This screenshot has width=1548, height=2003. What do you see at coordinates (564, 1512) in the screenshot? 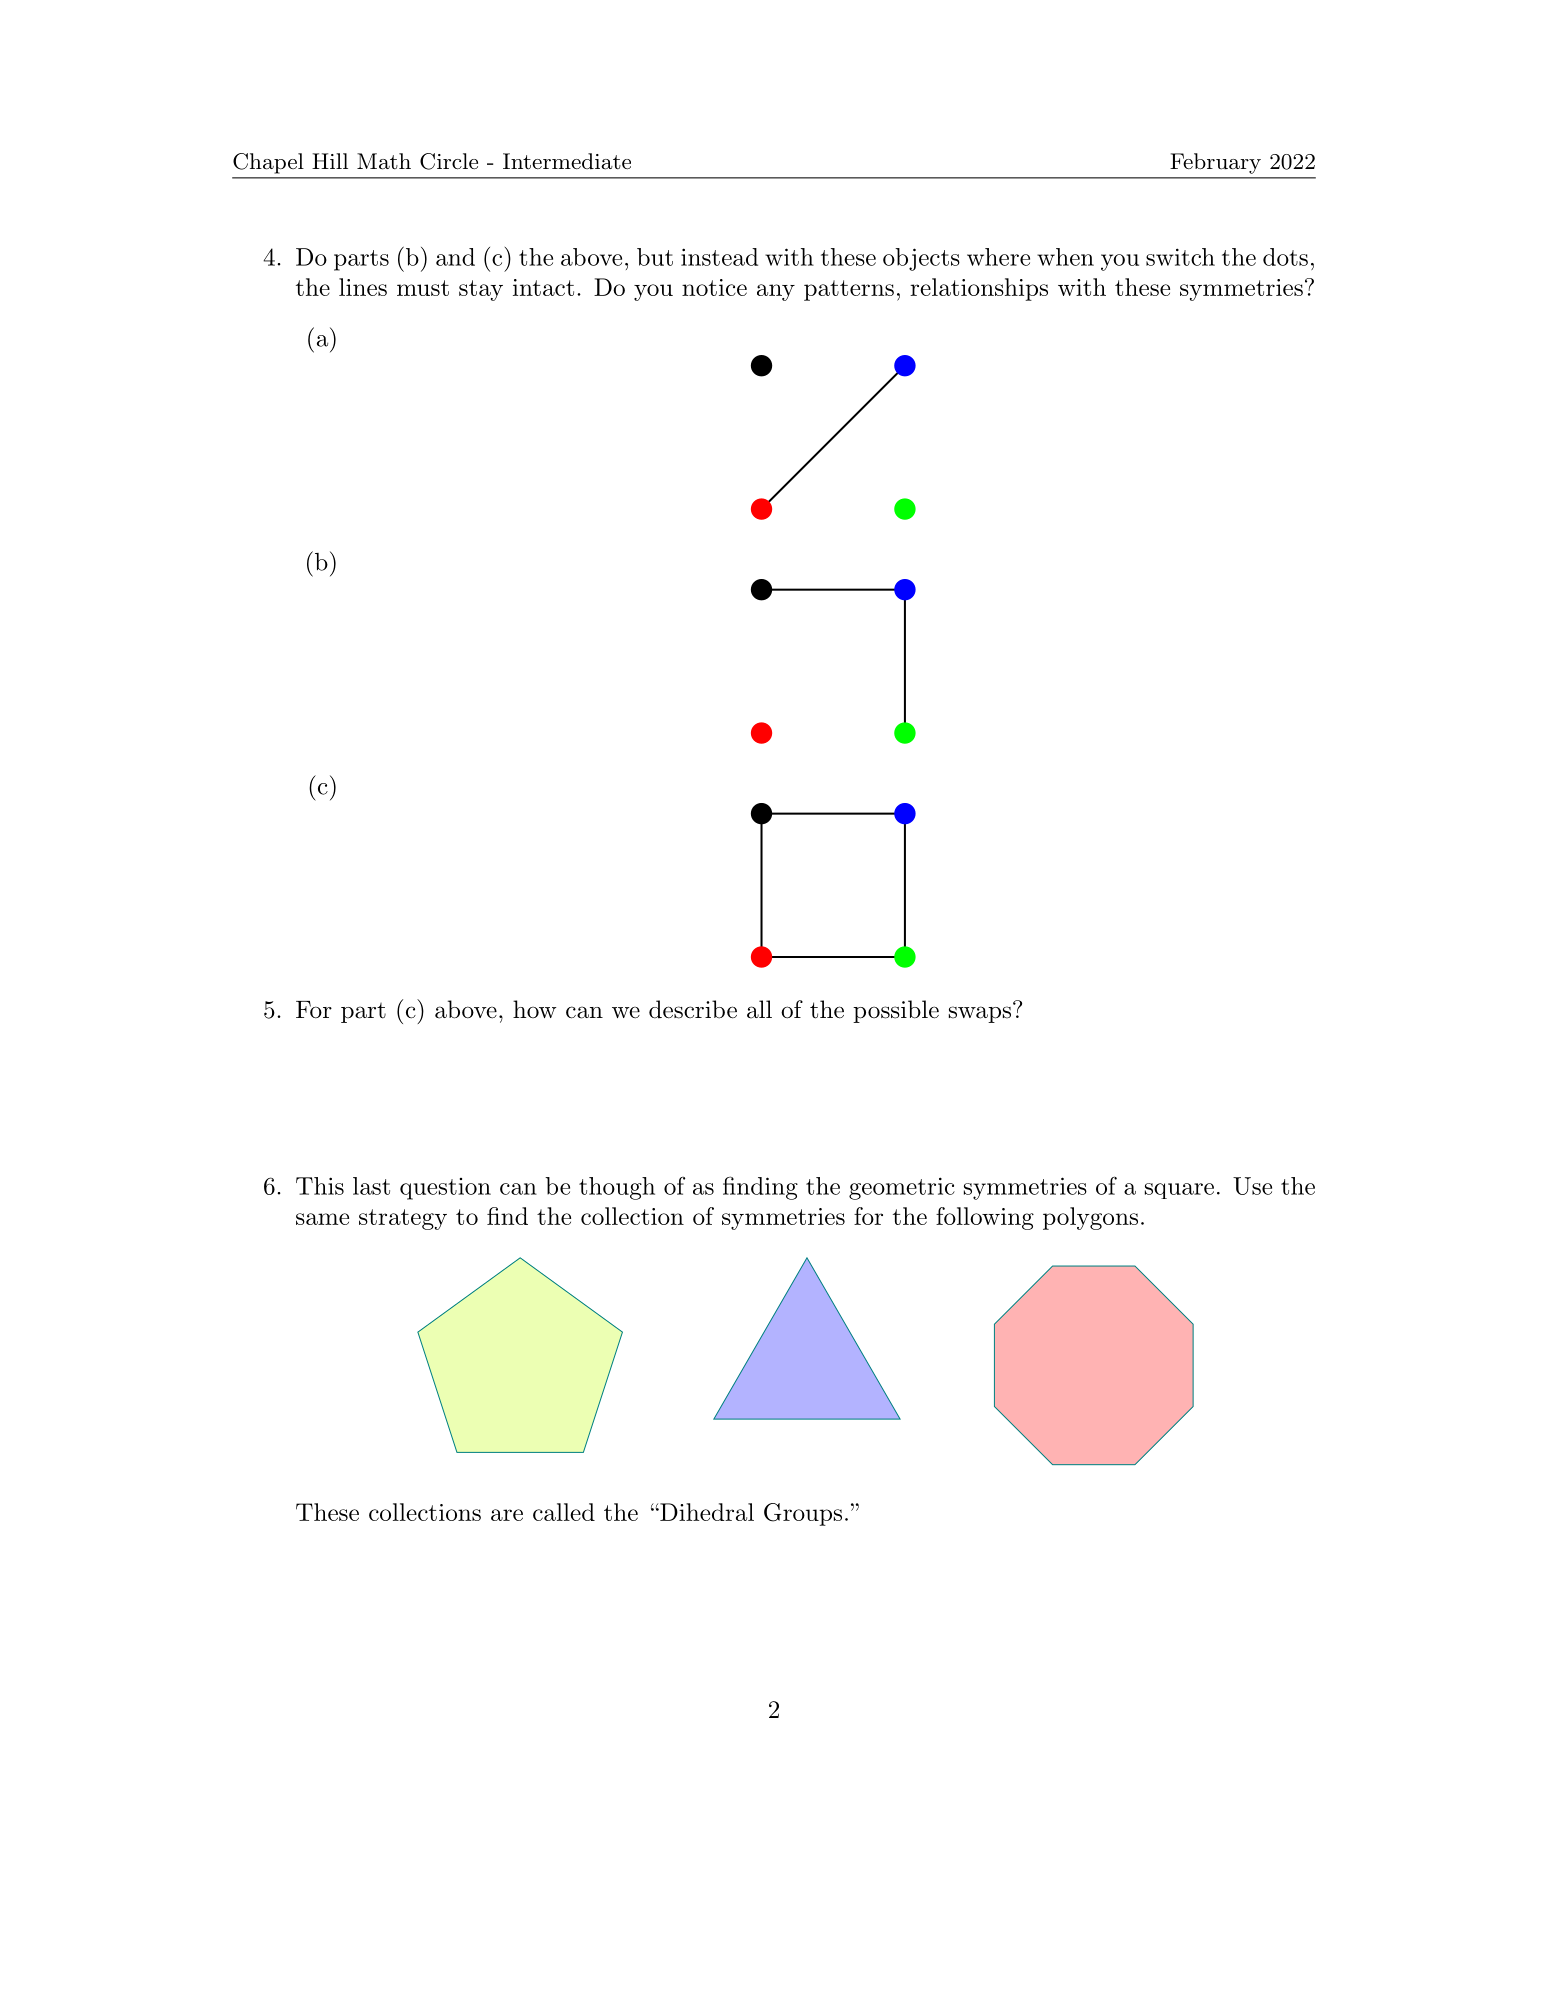
I see `called` at bounding box center [564, 1512].
